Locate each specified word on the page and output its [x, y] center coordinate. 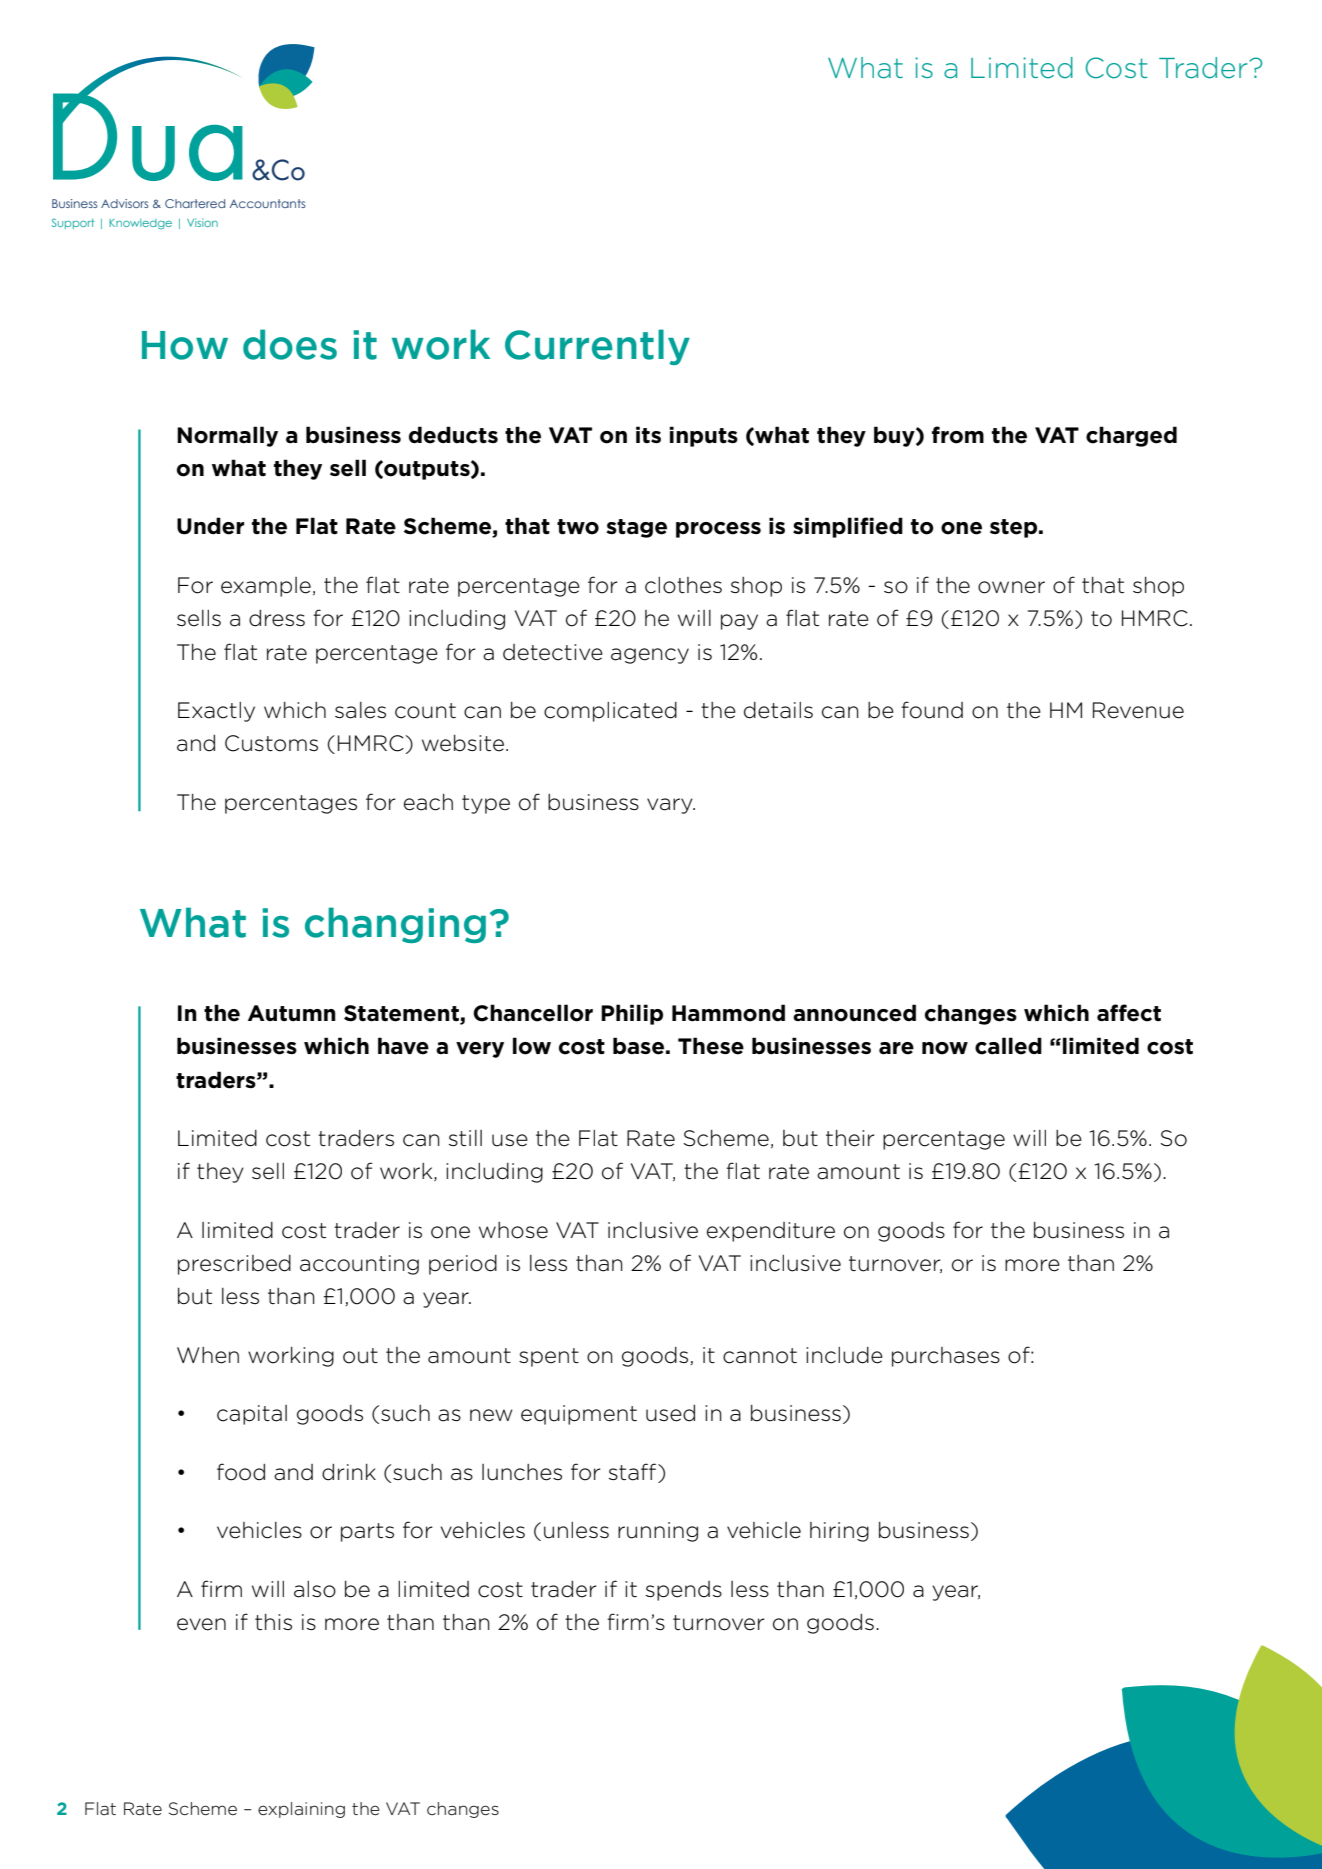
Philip [632, 1014]
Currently [597, 347]
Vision [202, 222]
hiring [839, 1532]
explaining [301, 1810]
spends [684, 1591]
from [958, 435]
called [1008, 1046]
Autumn [292, 1013]
